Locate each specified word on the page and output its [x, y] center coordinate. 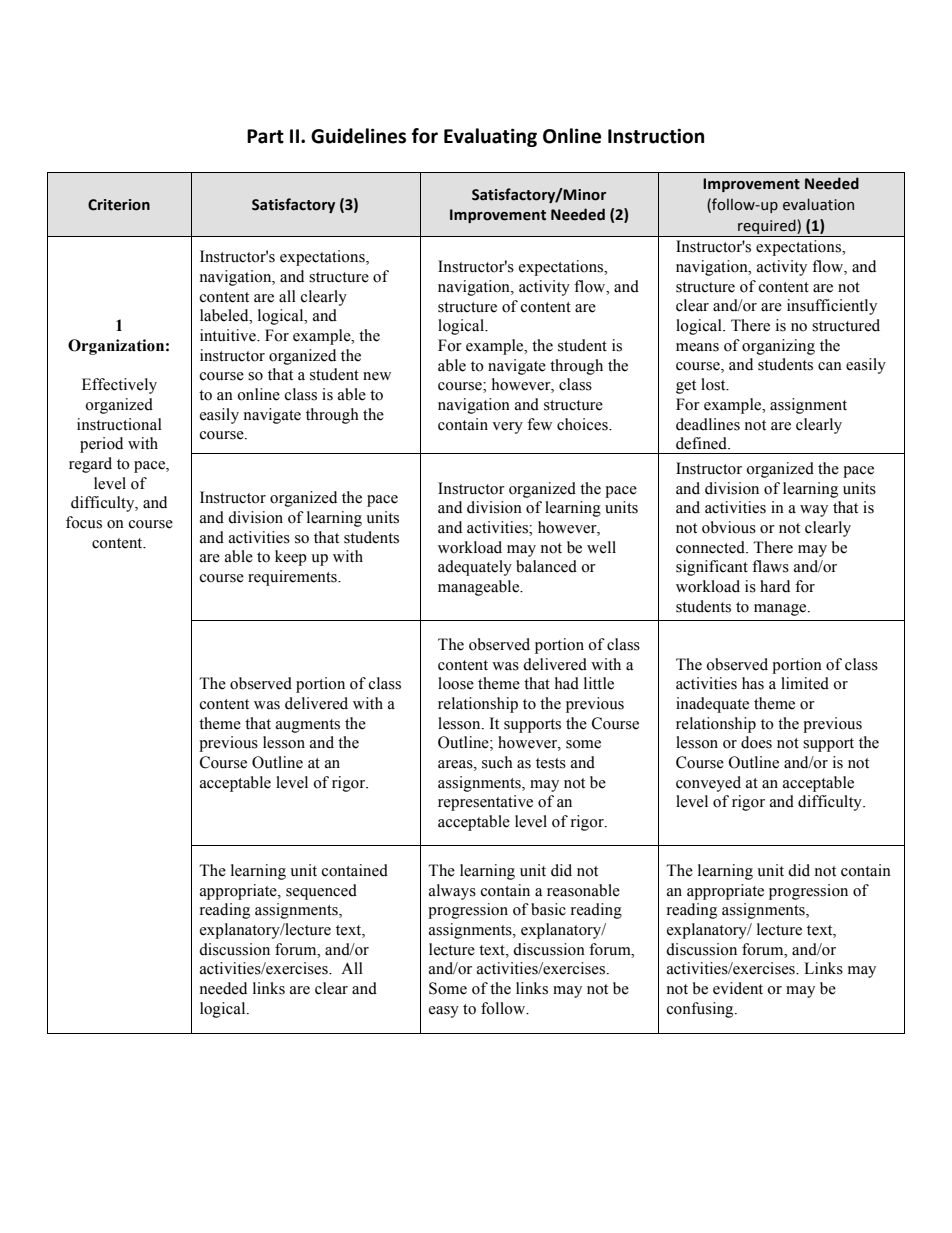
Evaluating [490, 137]
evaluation [818, 204]
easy [444, 1012]
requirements [293, 578]
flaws [770, 566]
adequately [475, 568]
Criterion [119, 205]
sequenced [321, 892]
